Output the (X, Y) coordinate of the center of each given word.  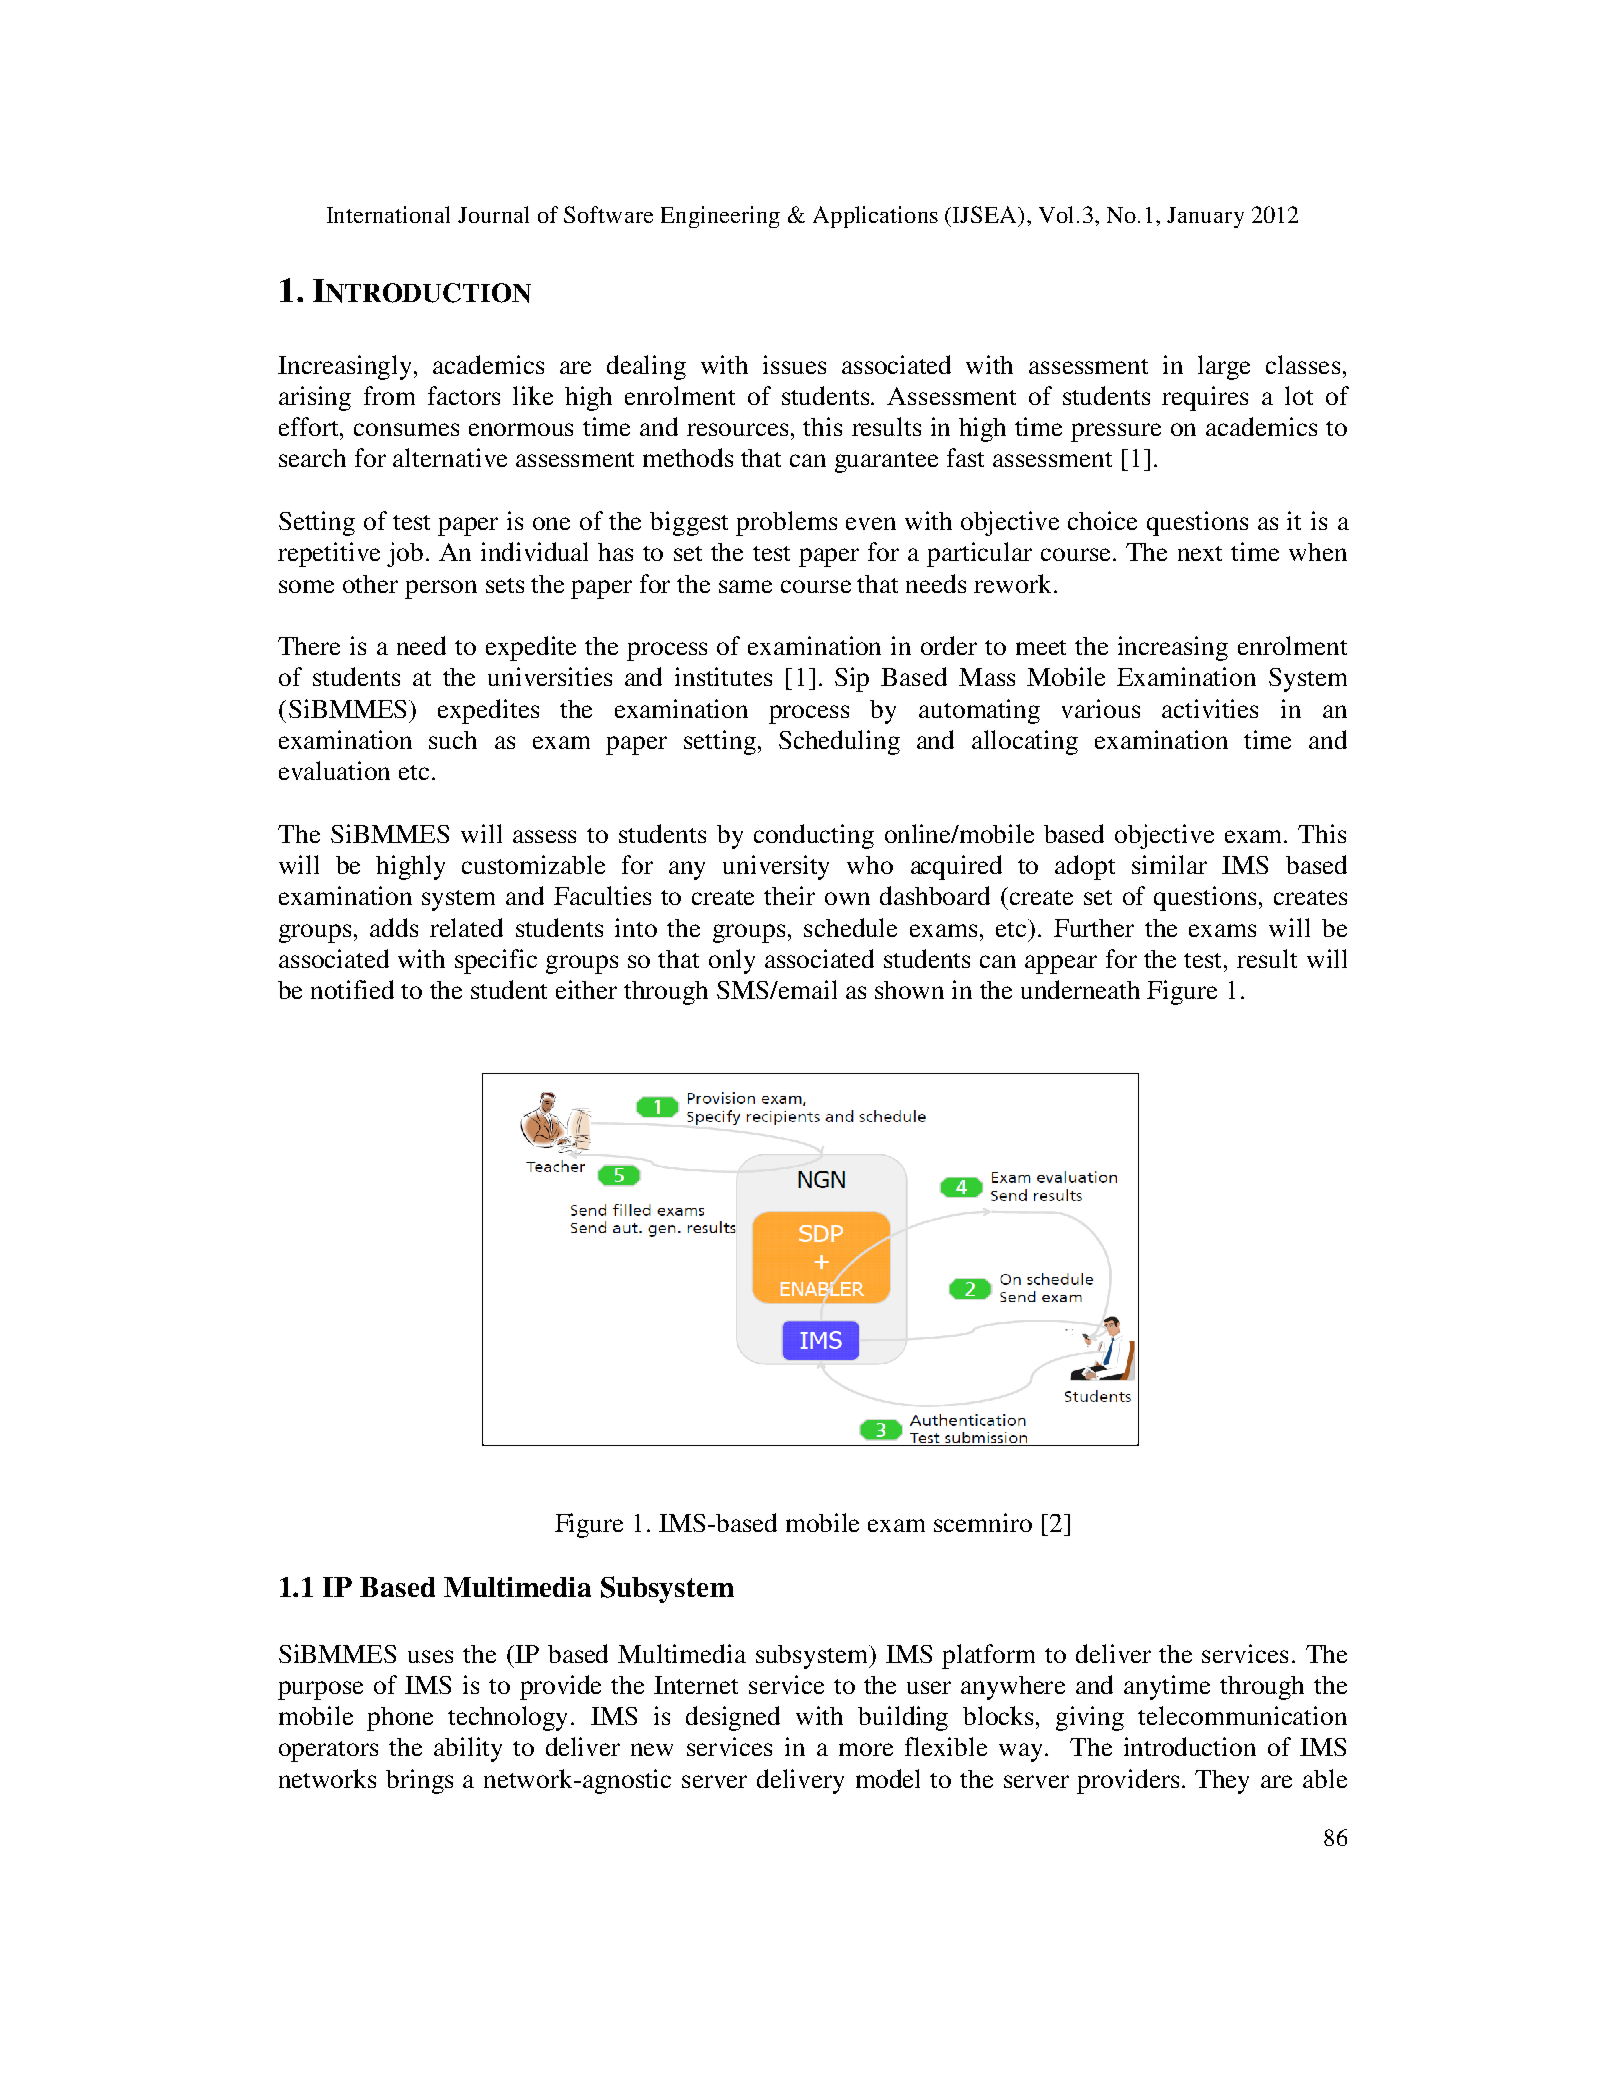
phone (400, 1719)
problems (786, 523)
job (405, 554)
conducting (814, 836)
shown (909, 990)
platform (988, 1656)
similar (1169, 864)
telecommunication (1242, 1715)
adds (394, 927)
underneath (1080, 989)
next (1200, 553)
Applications (875, 217)
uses (430, 1656)
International (388, 214)
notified (352, 989)
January (1205, 217)
